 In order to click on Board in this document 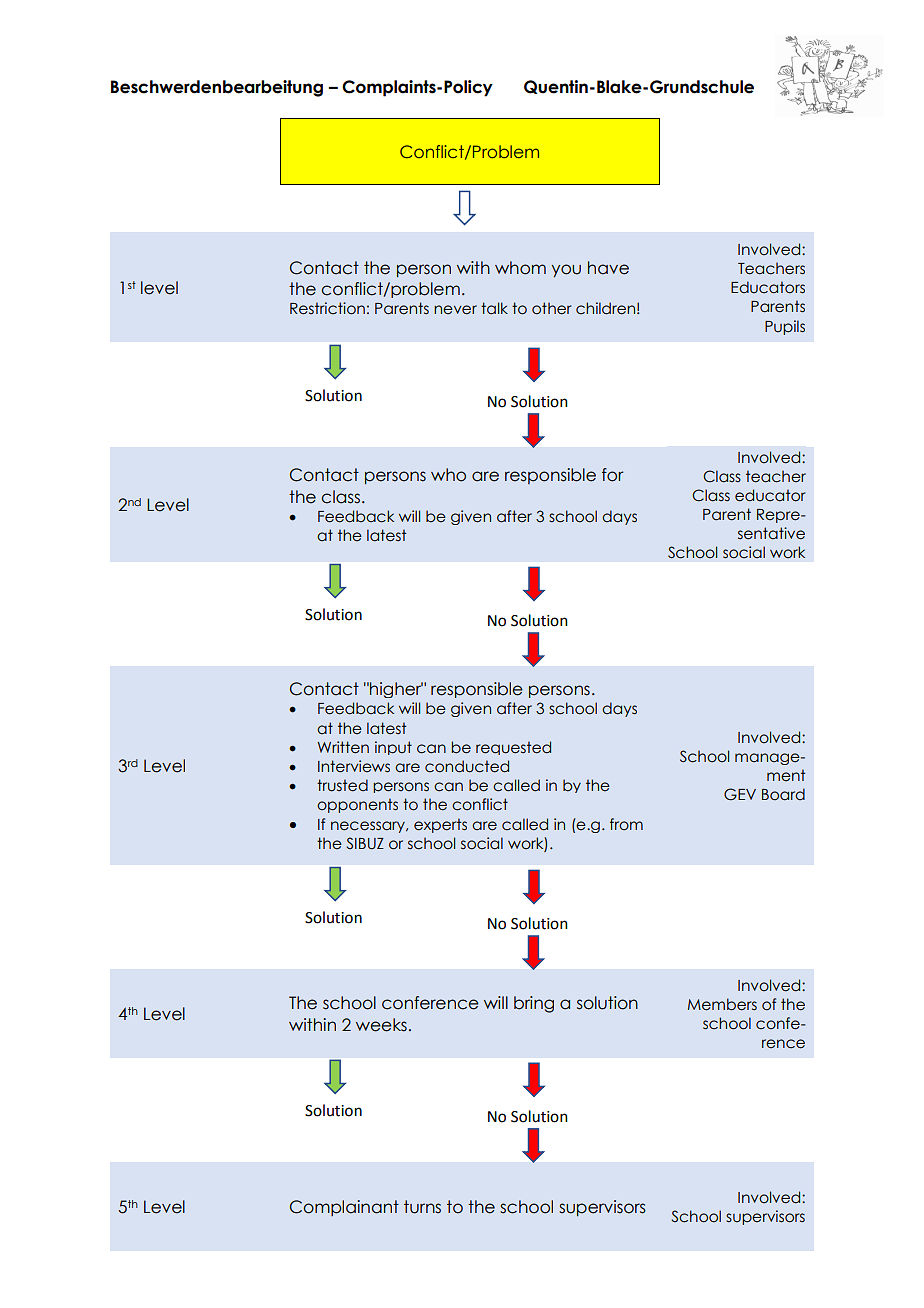, I will do `click(783, 794)`.
